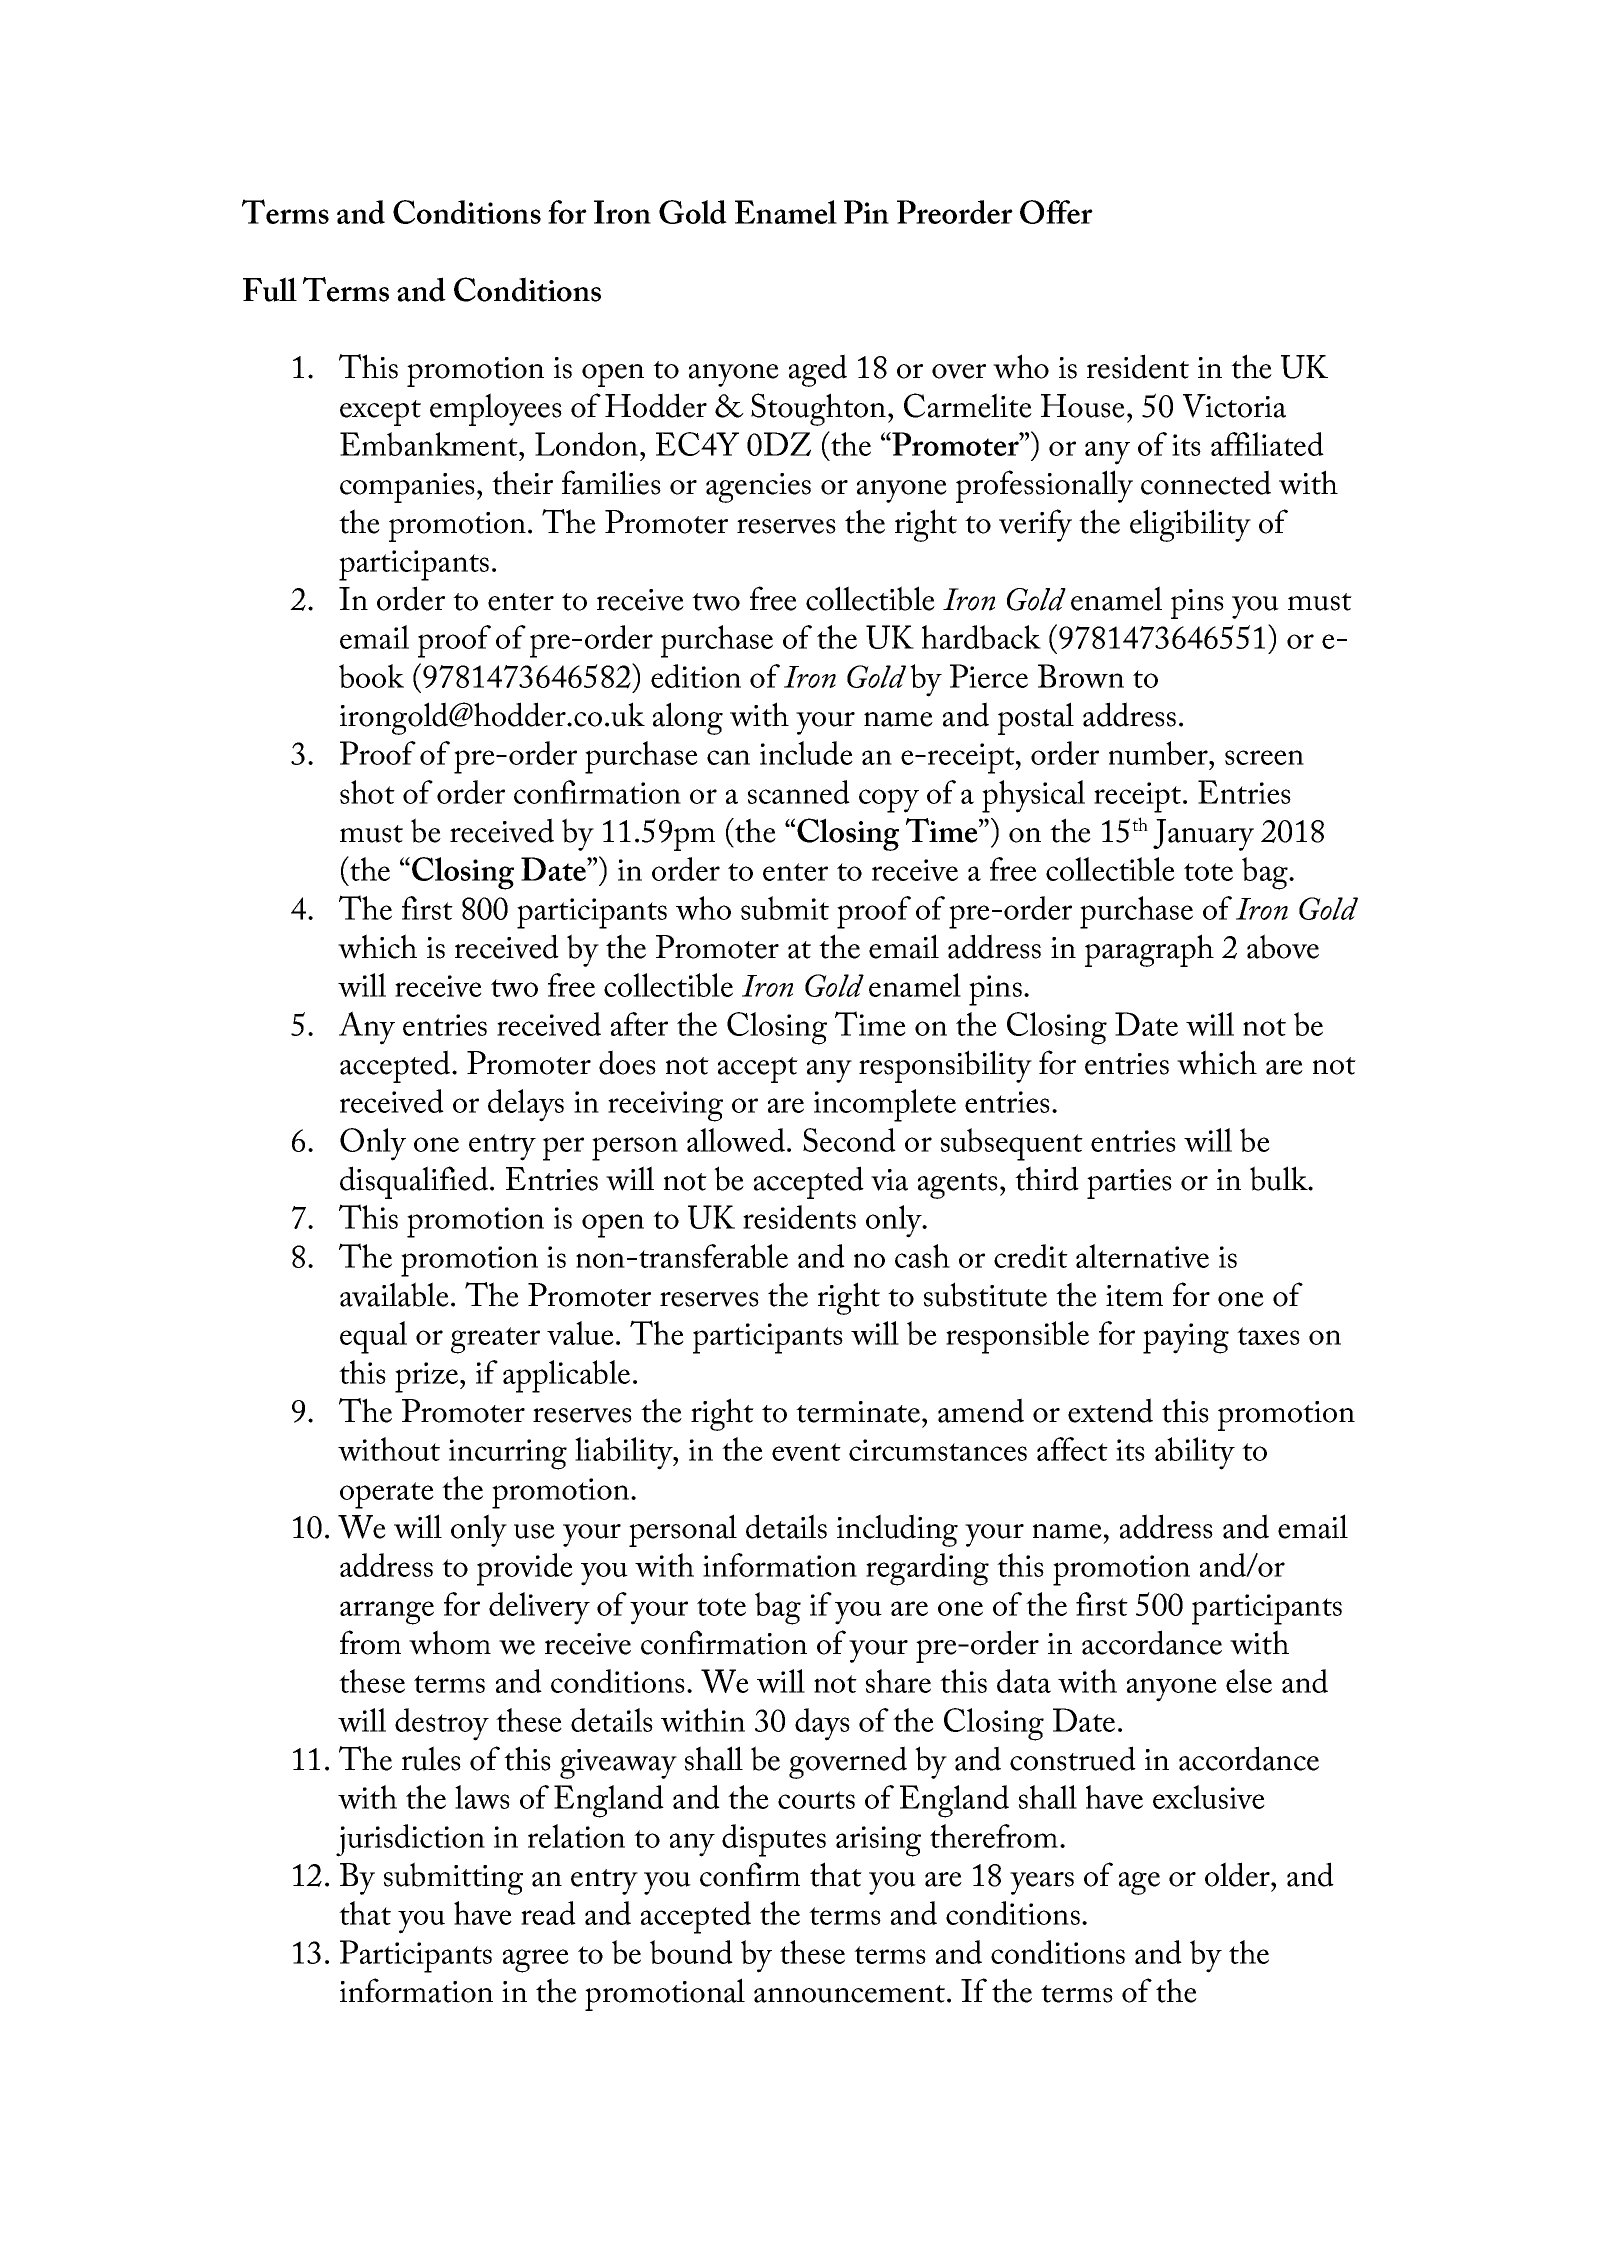  What do you see at coordinates (367, 792) in the screenshot?
I see `shot` at bounding box center [367, 792].
